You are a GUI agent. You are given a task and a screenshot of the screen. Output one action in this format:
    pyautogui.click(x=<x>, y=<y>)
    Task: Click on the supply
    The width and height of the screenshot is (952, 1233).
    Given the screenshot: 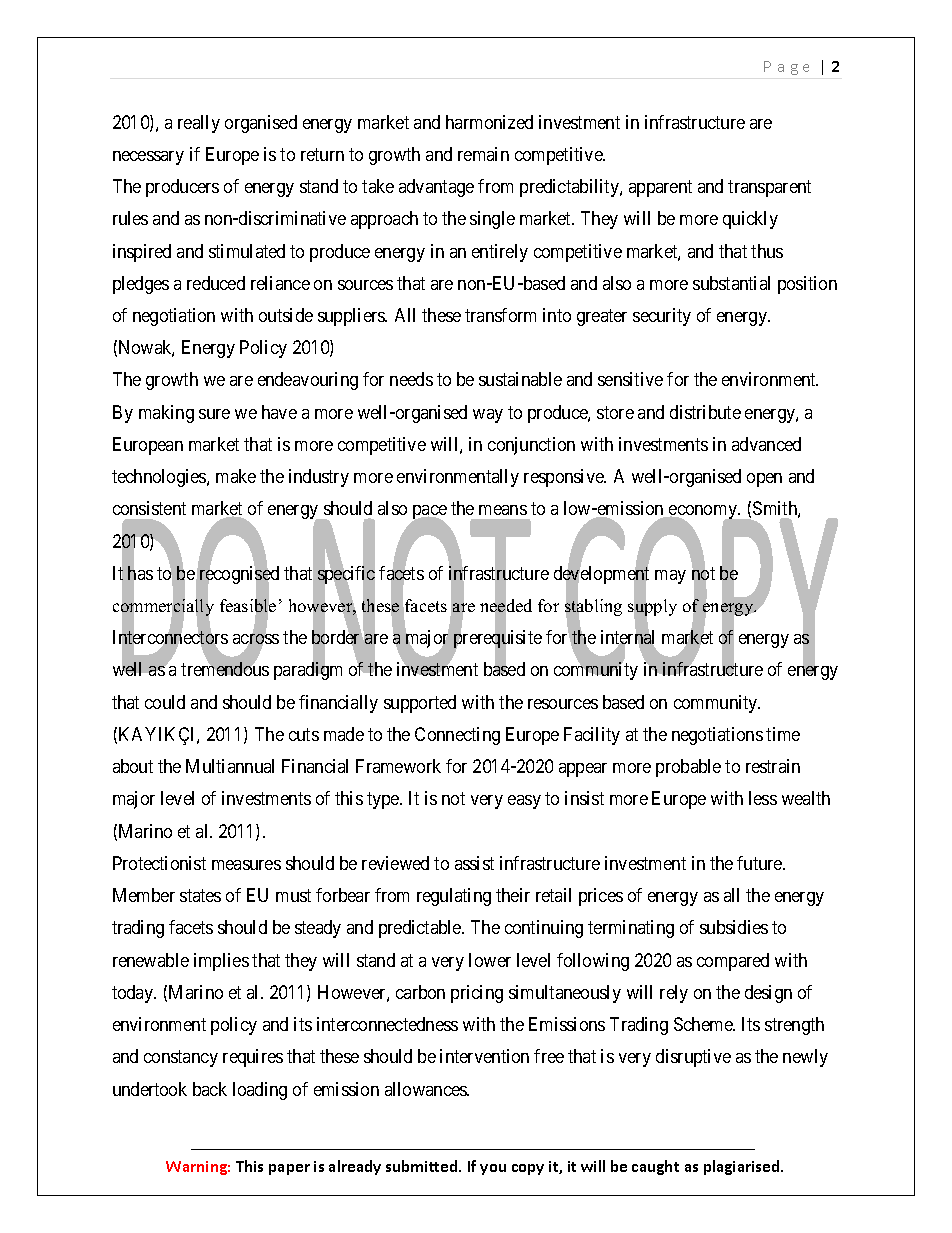 What is the action you would take?
    pyautogui.click(x=652, y=608)
